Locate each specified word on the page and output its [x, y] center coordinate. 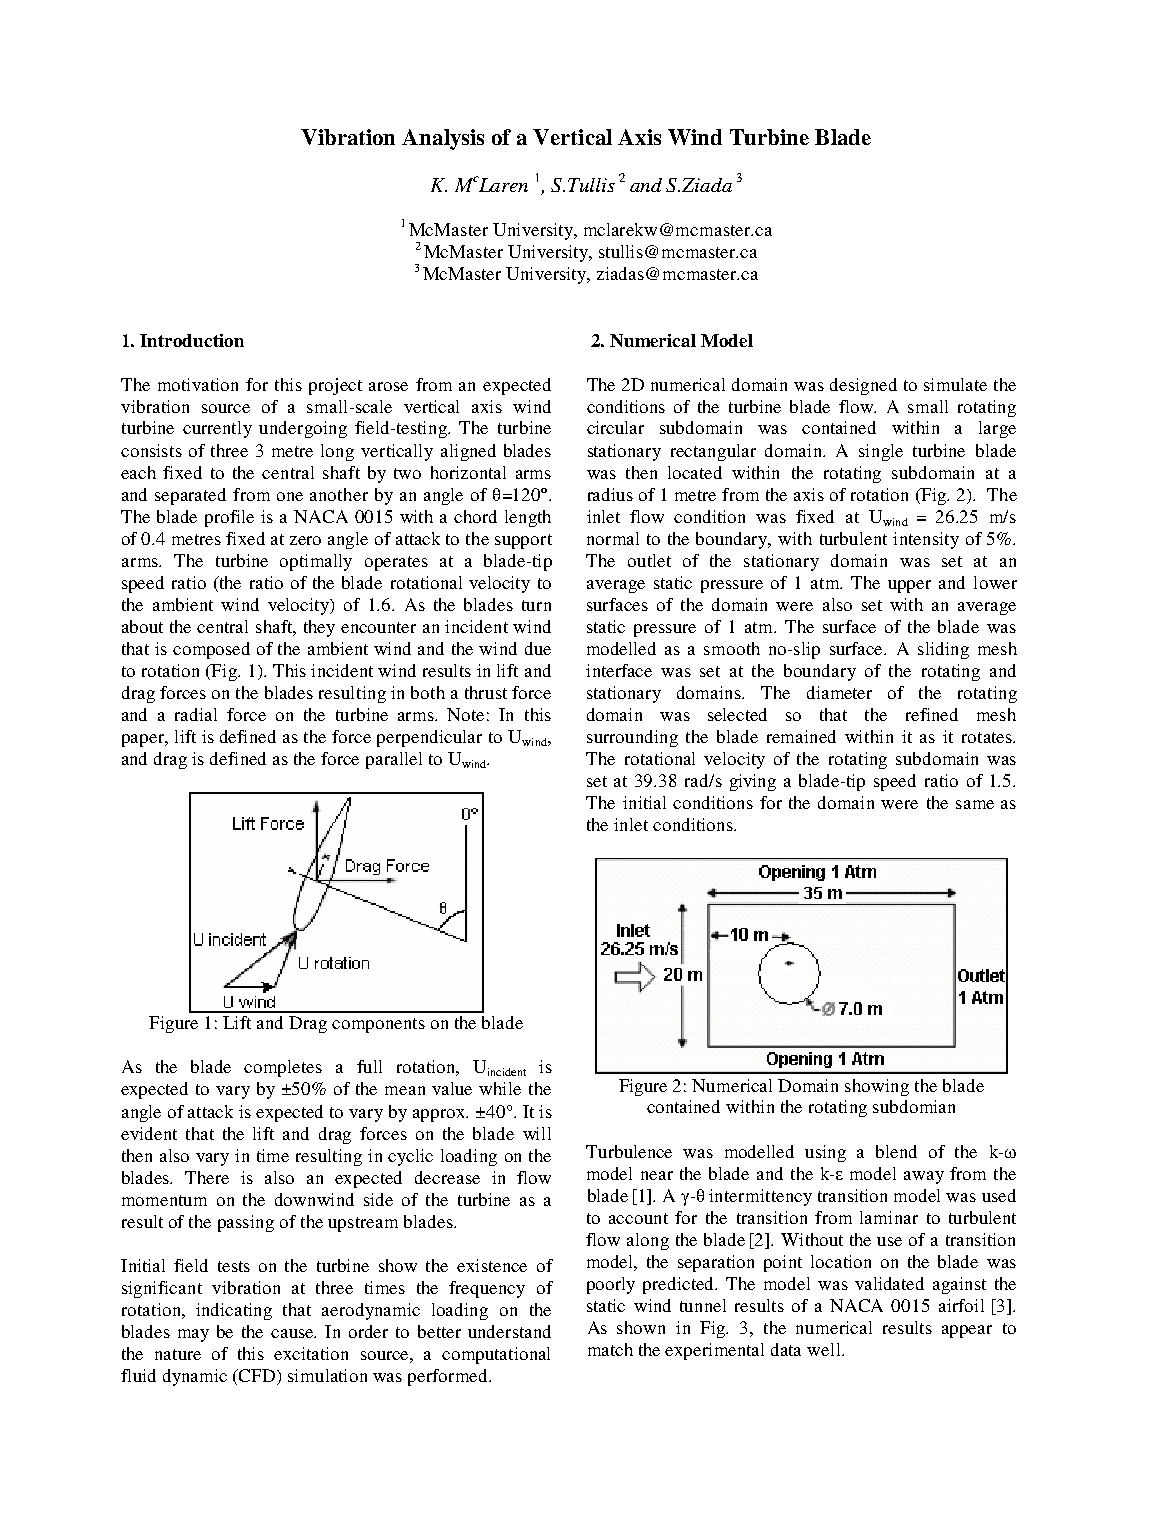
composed [211, 650]
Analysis [443, 139]
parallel [394, 760]
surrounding [632, 738]
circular [615, 427]
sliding [943, 650]
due [538, 648]
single [881, 452]
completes [283, 1068]
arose [388, 386]
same [975, 804]
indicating [234, 1311]
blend [896, 1151]
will [537, 1133]
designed [863, 386]
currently [217, 429]
